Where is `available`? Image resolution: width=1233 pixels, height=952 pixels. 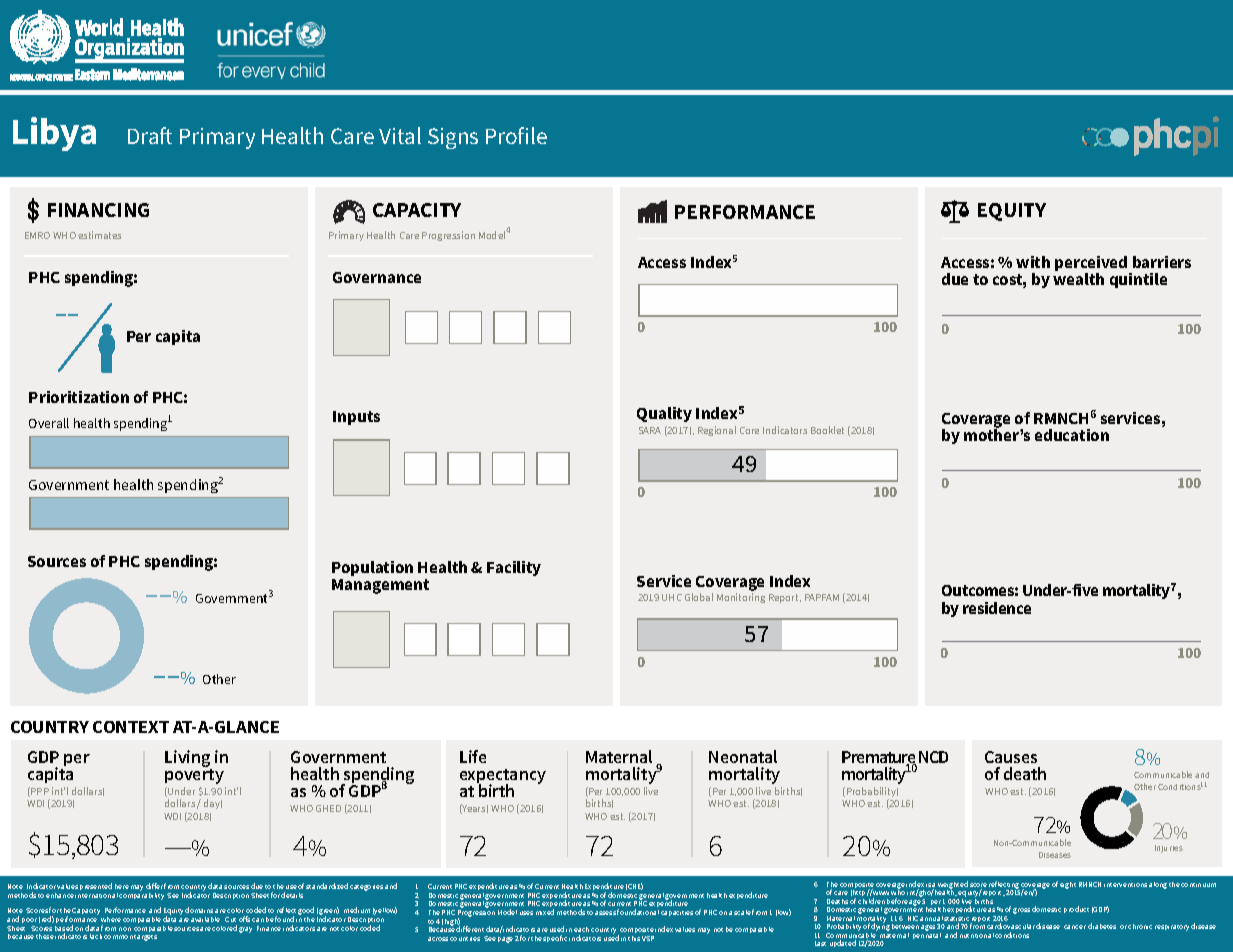
available is located at coordinates (205, 919).
